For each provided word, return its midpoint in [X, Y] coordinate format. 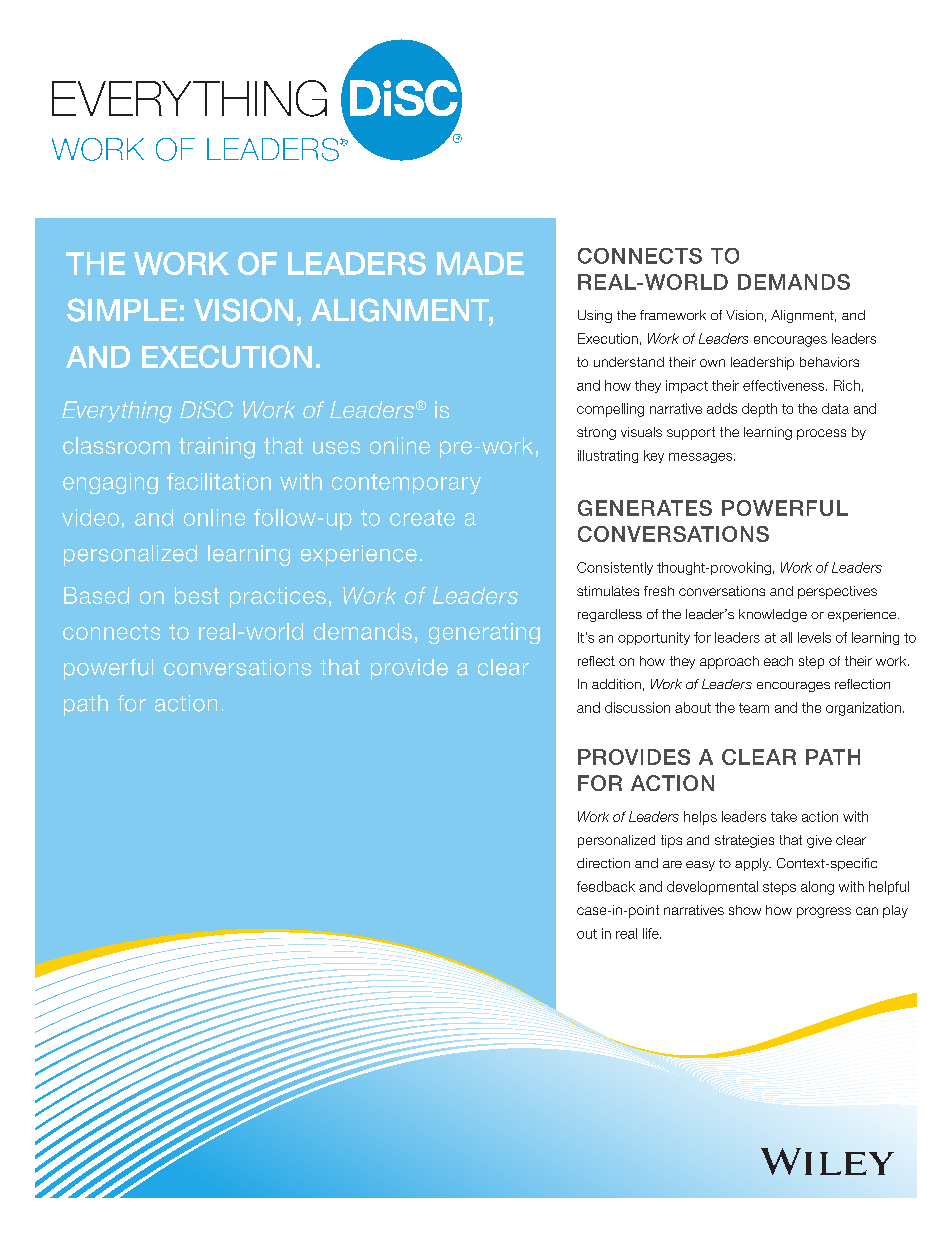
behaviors [829, 362]
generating [484, 633]
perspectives [837, 592]
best [197, 595]
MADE [480, 263]
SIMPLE [122, 310]
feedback [606, 886]
